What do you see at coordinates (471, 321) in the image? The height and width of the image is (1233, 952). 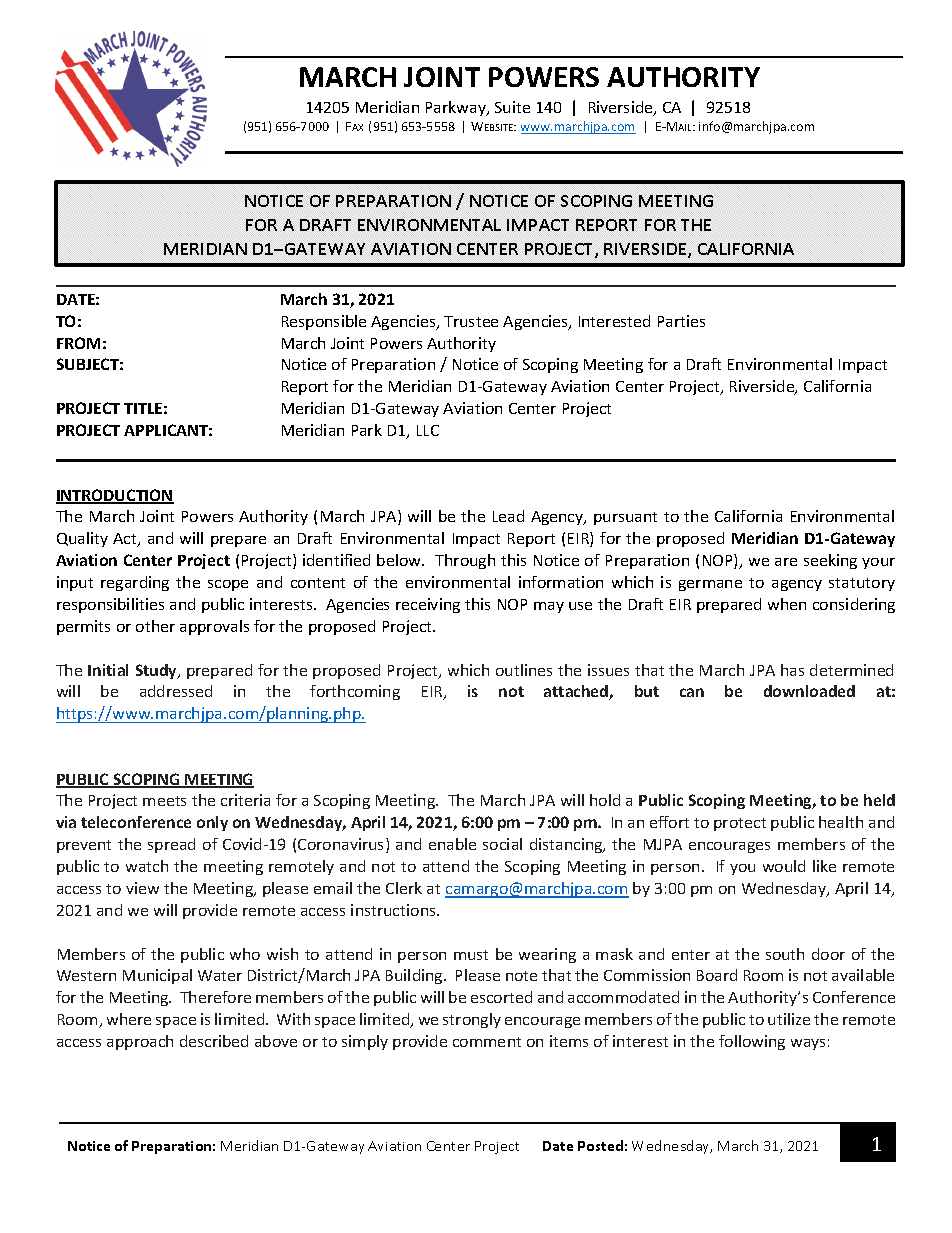 I see `Trustee` at bounding box center [471, 321].
